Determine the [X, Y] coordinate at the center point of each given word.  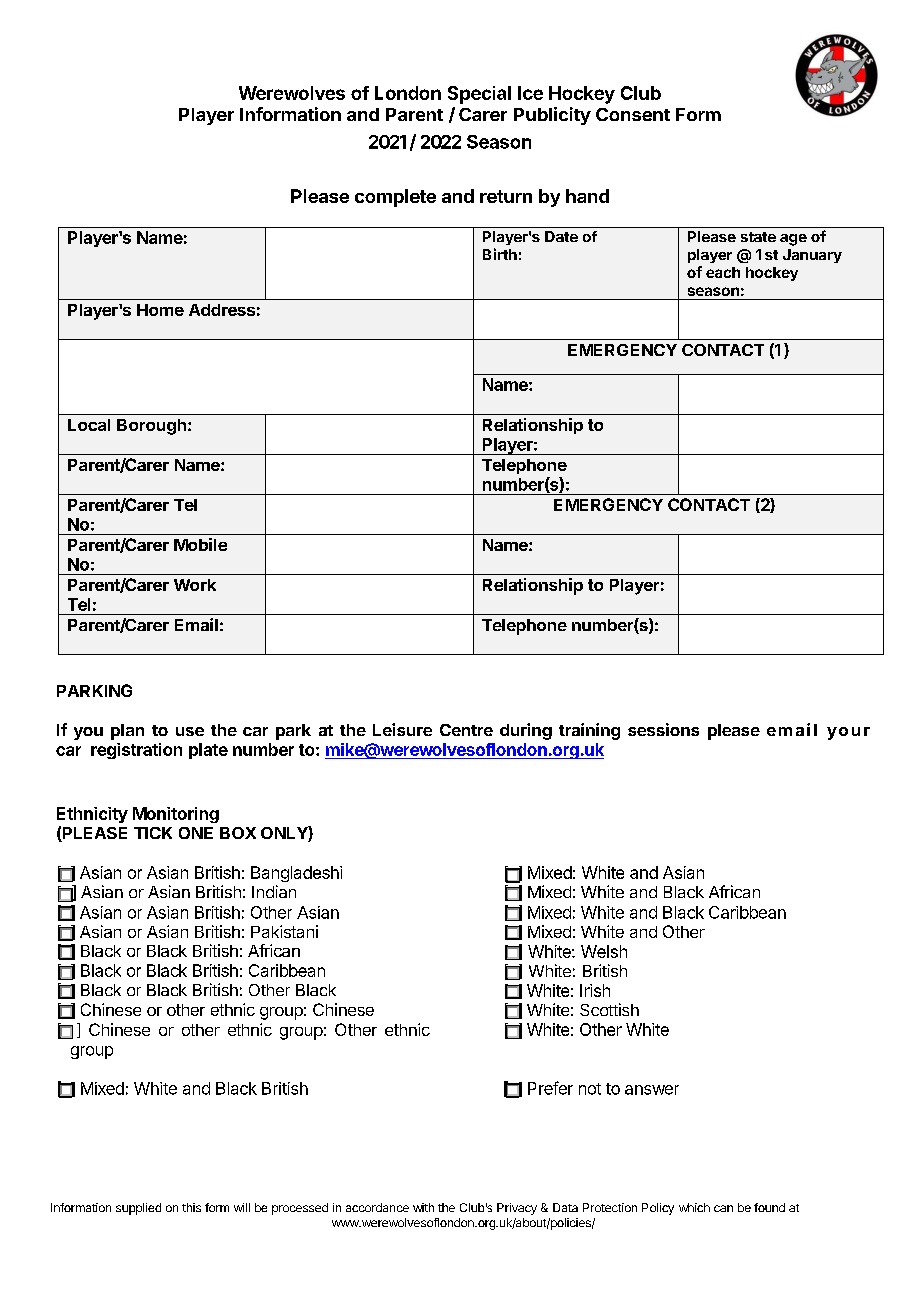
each [723, 272]
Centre [466, 730]
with [423, 1207]
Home [160, 310]
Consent [633, 114]
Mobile [200, 544]
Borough [151, 427]
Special [479, 95]
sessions [663, 729]
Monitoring [176, 815]
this [191, 1207]
